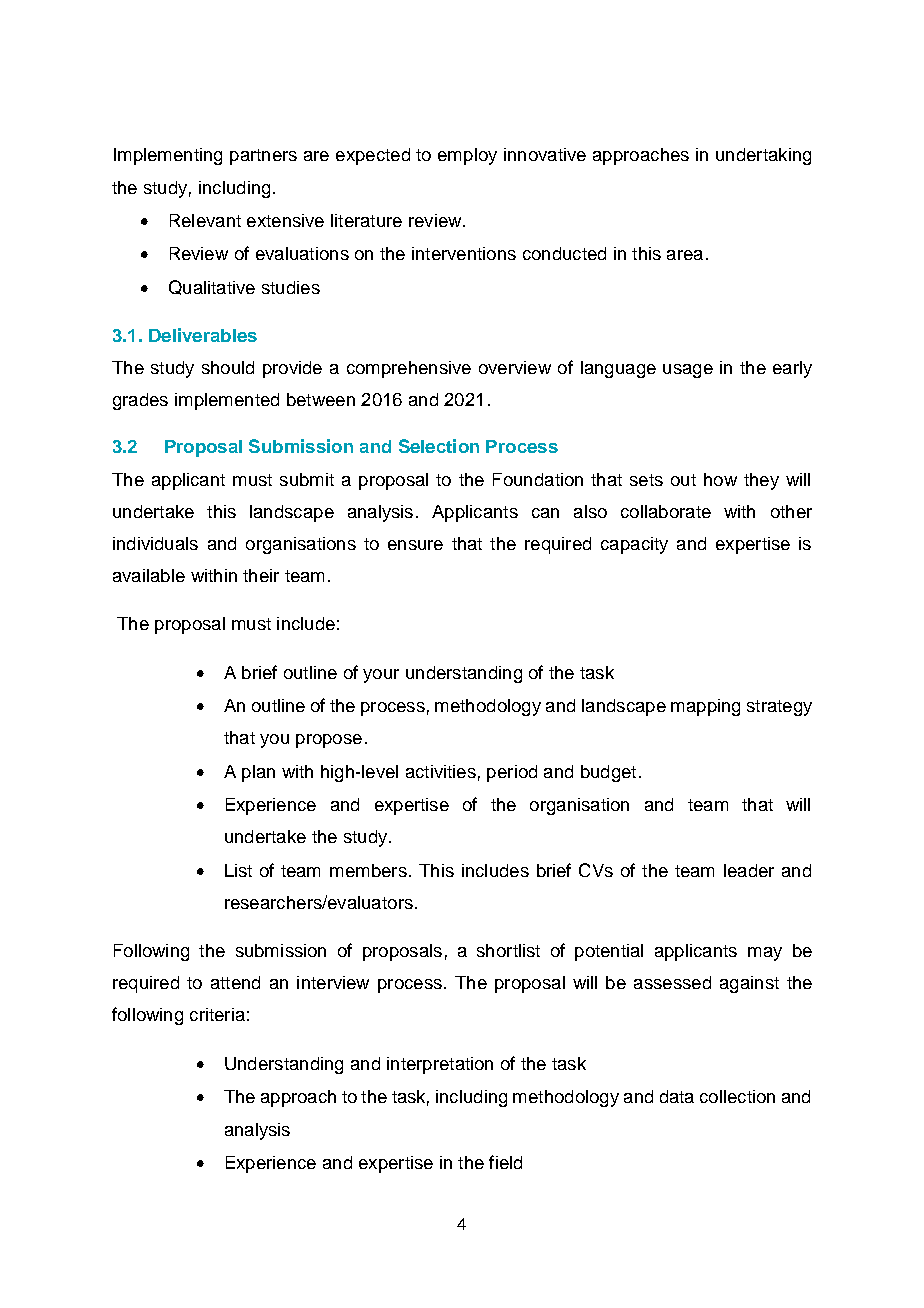 The height and width of the screenshot is (1308, 924). Describe the element at coordinates (763, 156) in the screenshot. I see `undertaking` at that location.
